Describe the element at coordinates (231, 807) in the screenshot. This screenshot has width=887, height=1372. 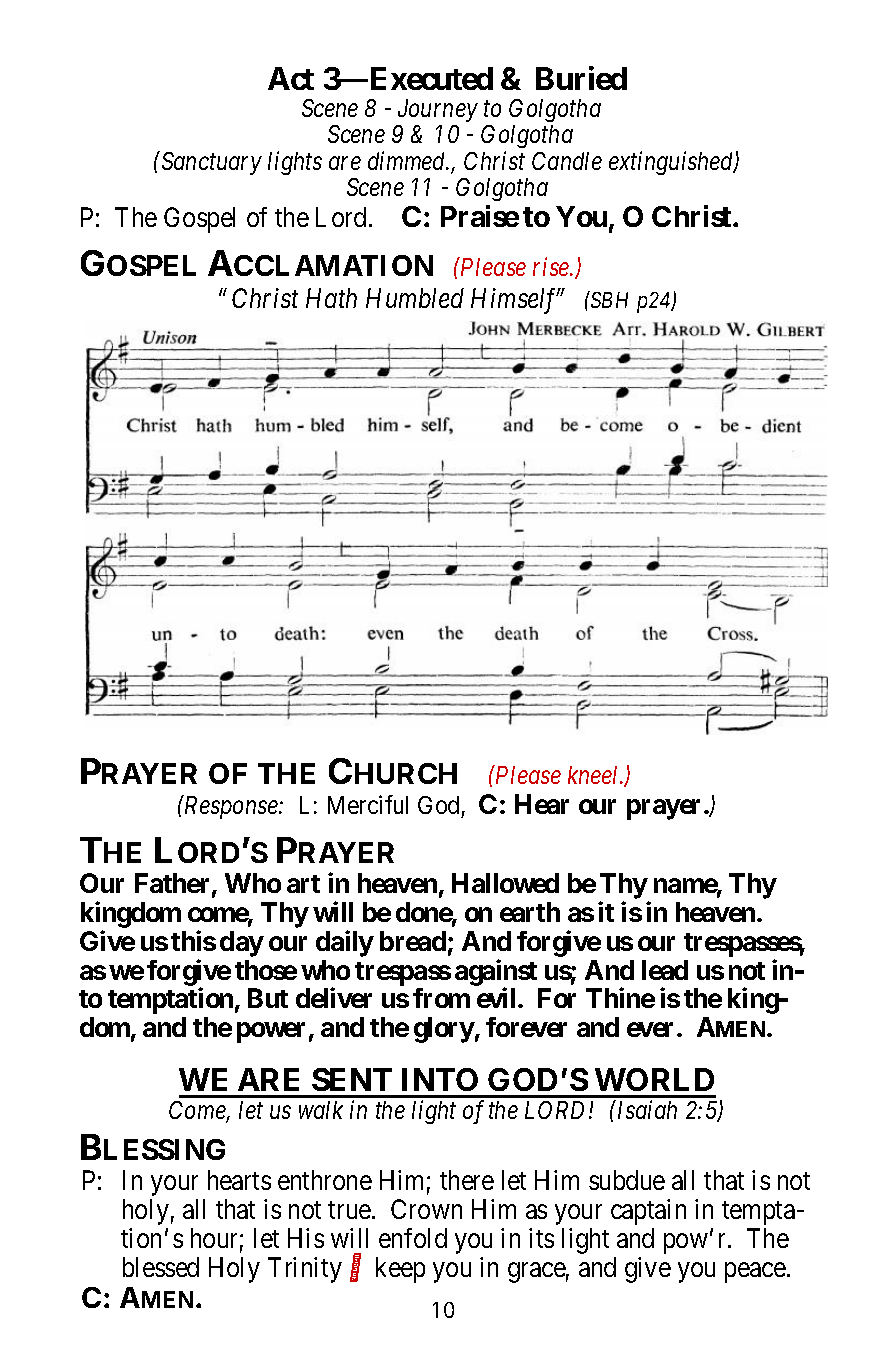
I see `Response` at that location.
